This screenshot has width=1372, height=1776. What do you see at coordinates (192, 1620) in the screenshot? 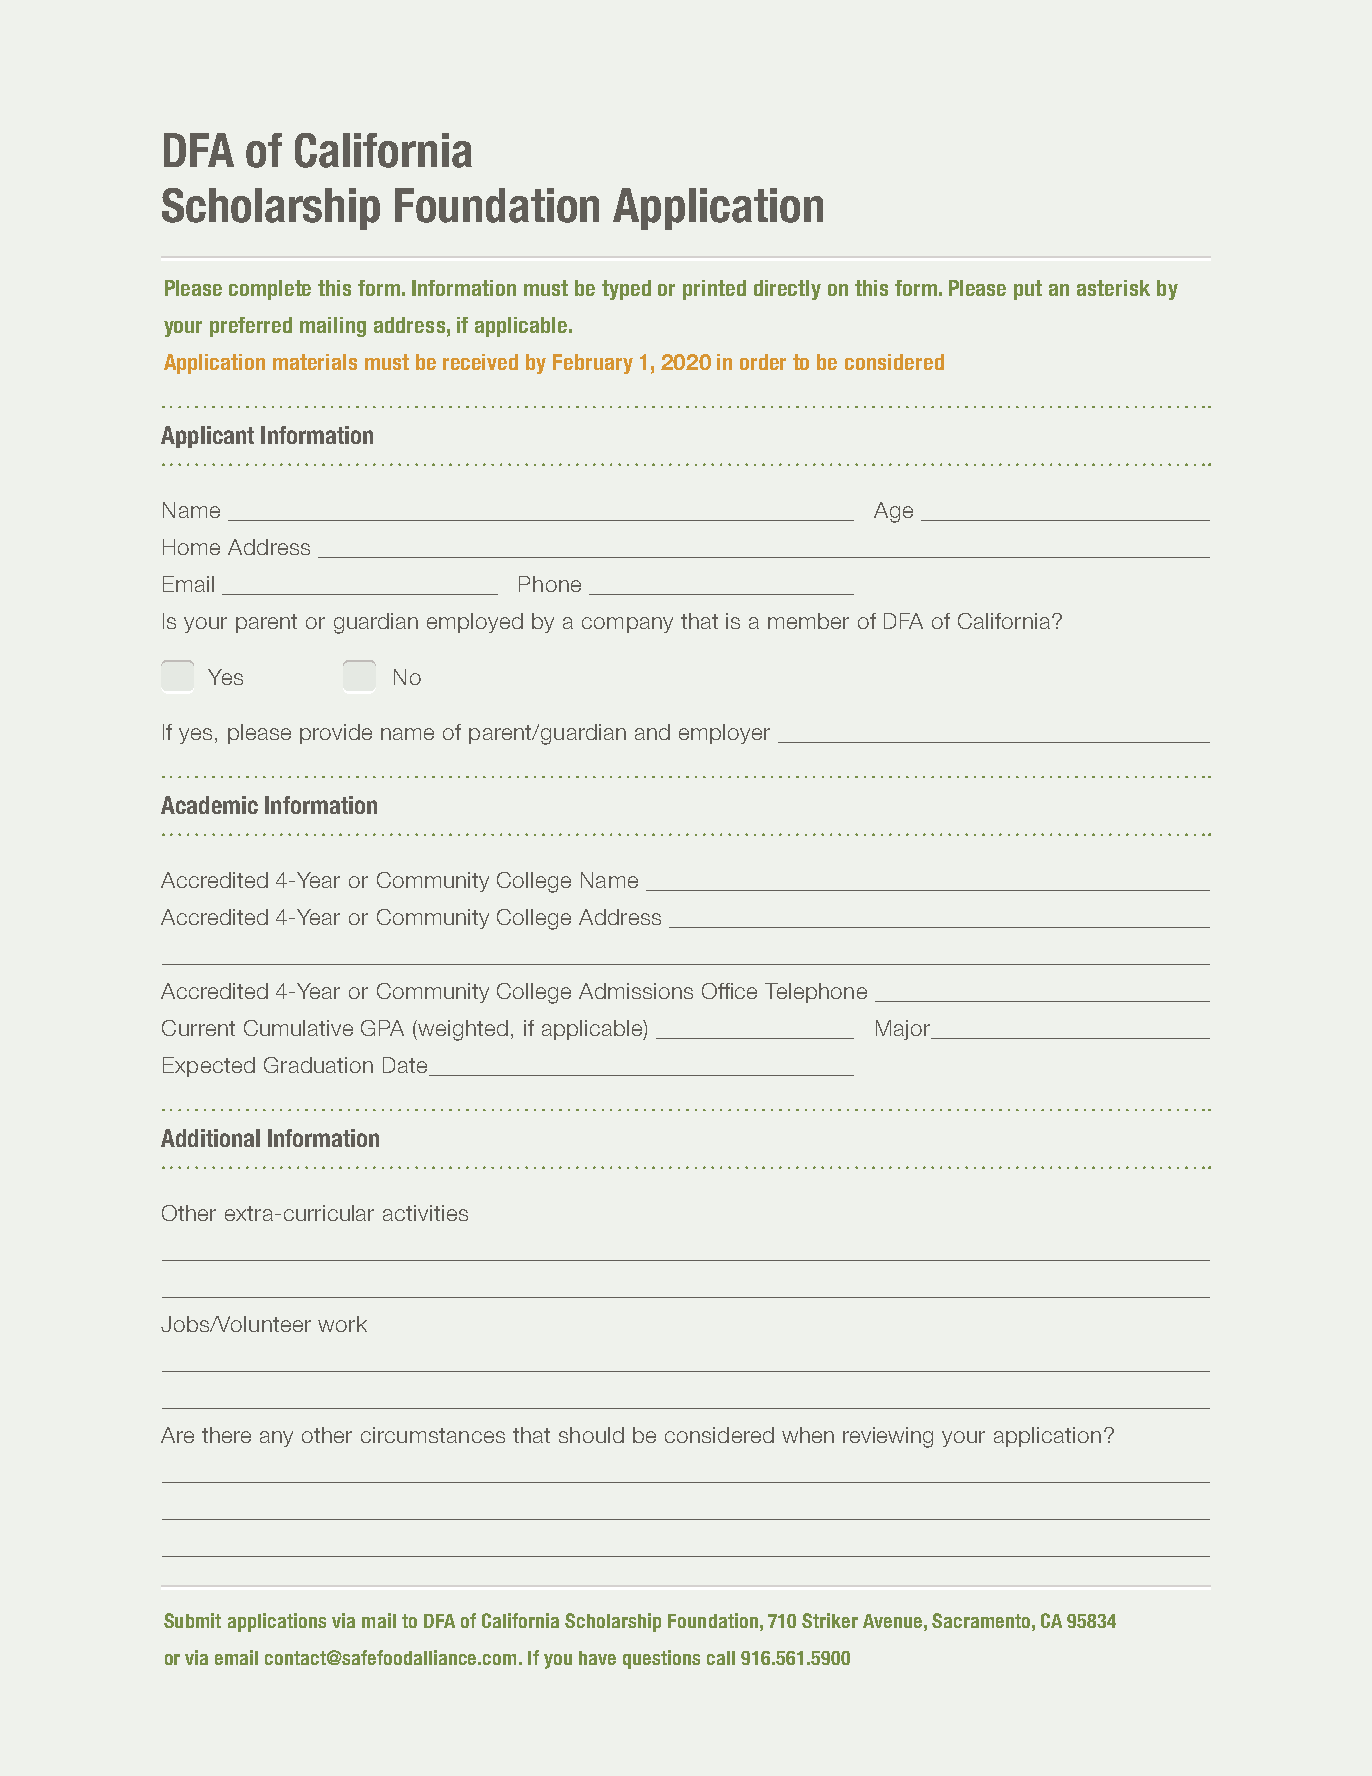
I see `Submit` at bounding box center [192, 1620].
